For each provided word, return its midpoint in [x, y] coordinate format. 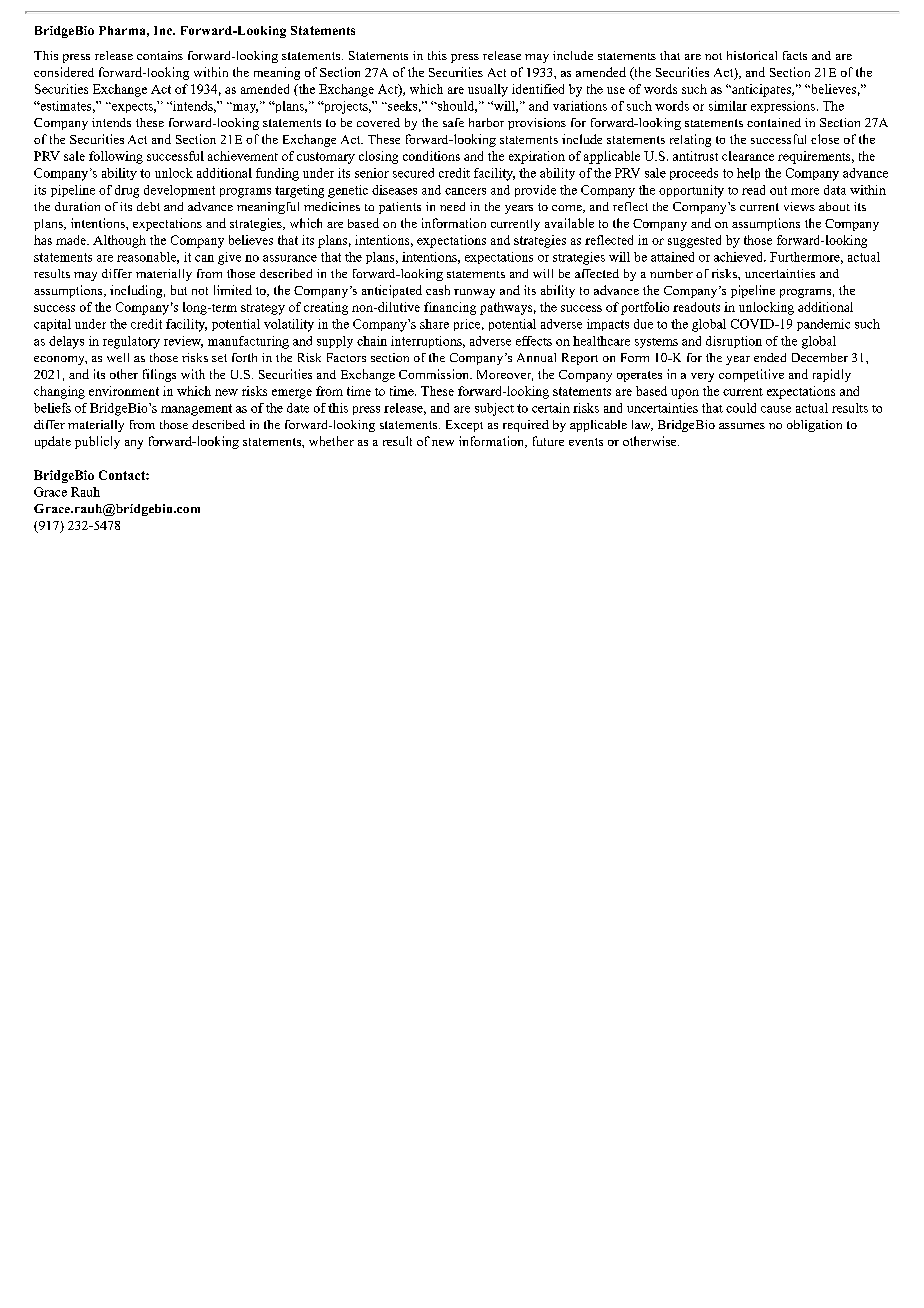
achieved [740, 257]
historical [752, 55]
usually [488, 90]
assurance [290, 258]
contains [160, 55]
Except [464, 426]
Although [119, 241]
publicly [97, 442]
